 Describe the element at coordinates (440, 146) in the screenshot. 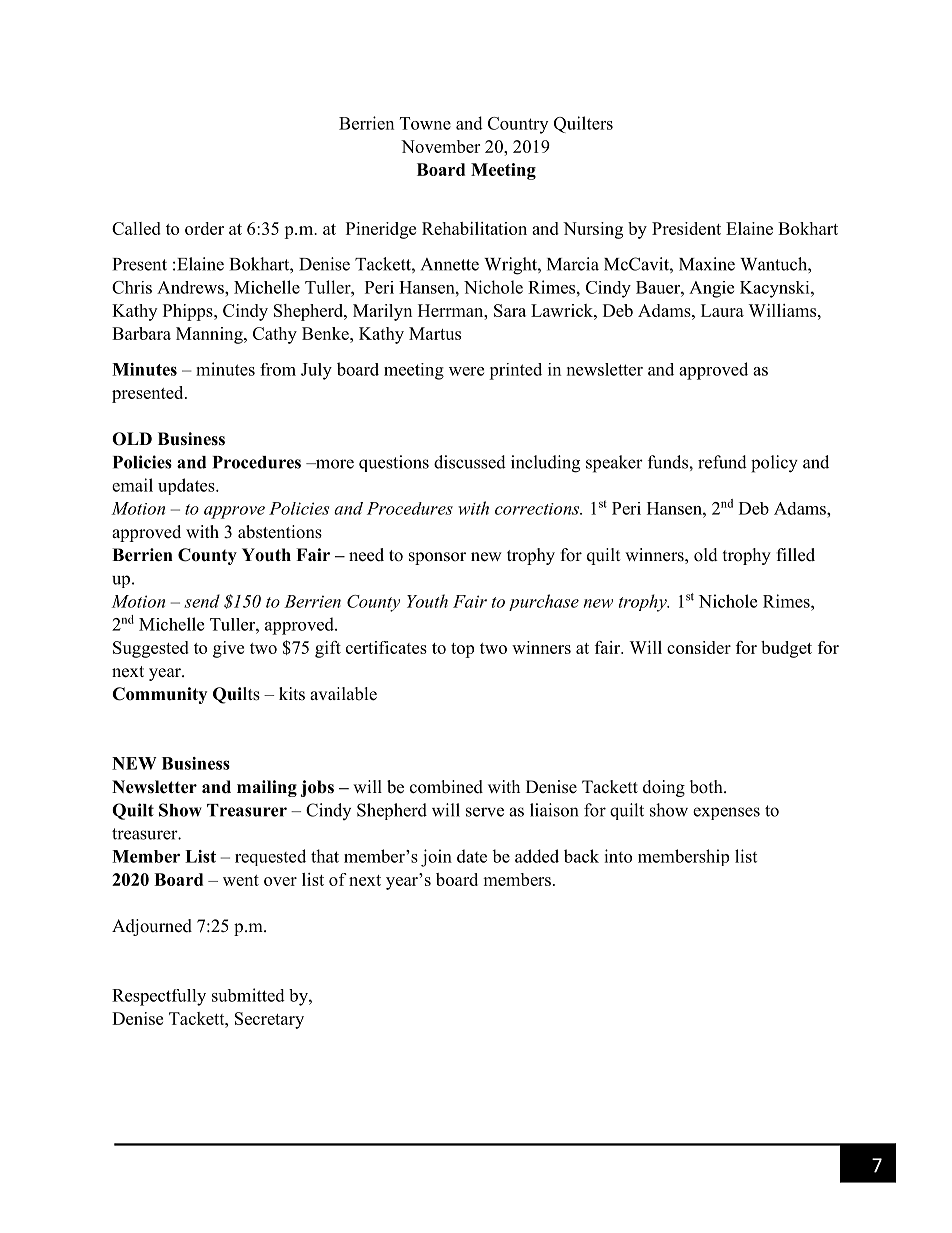

I see `November` at that location.
